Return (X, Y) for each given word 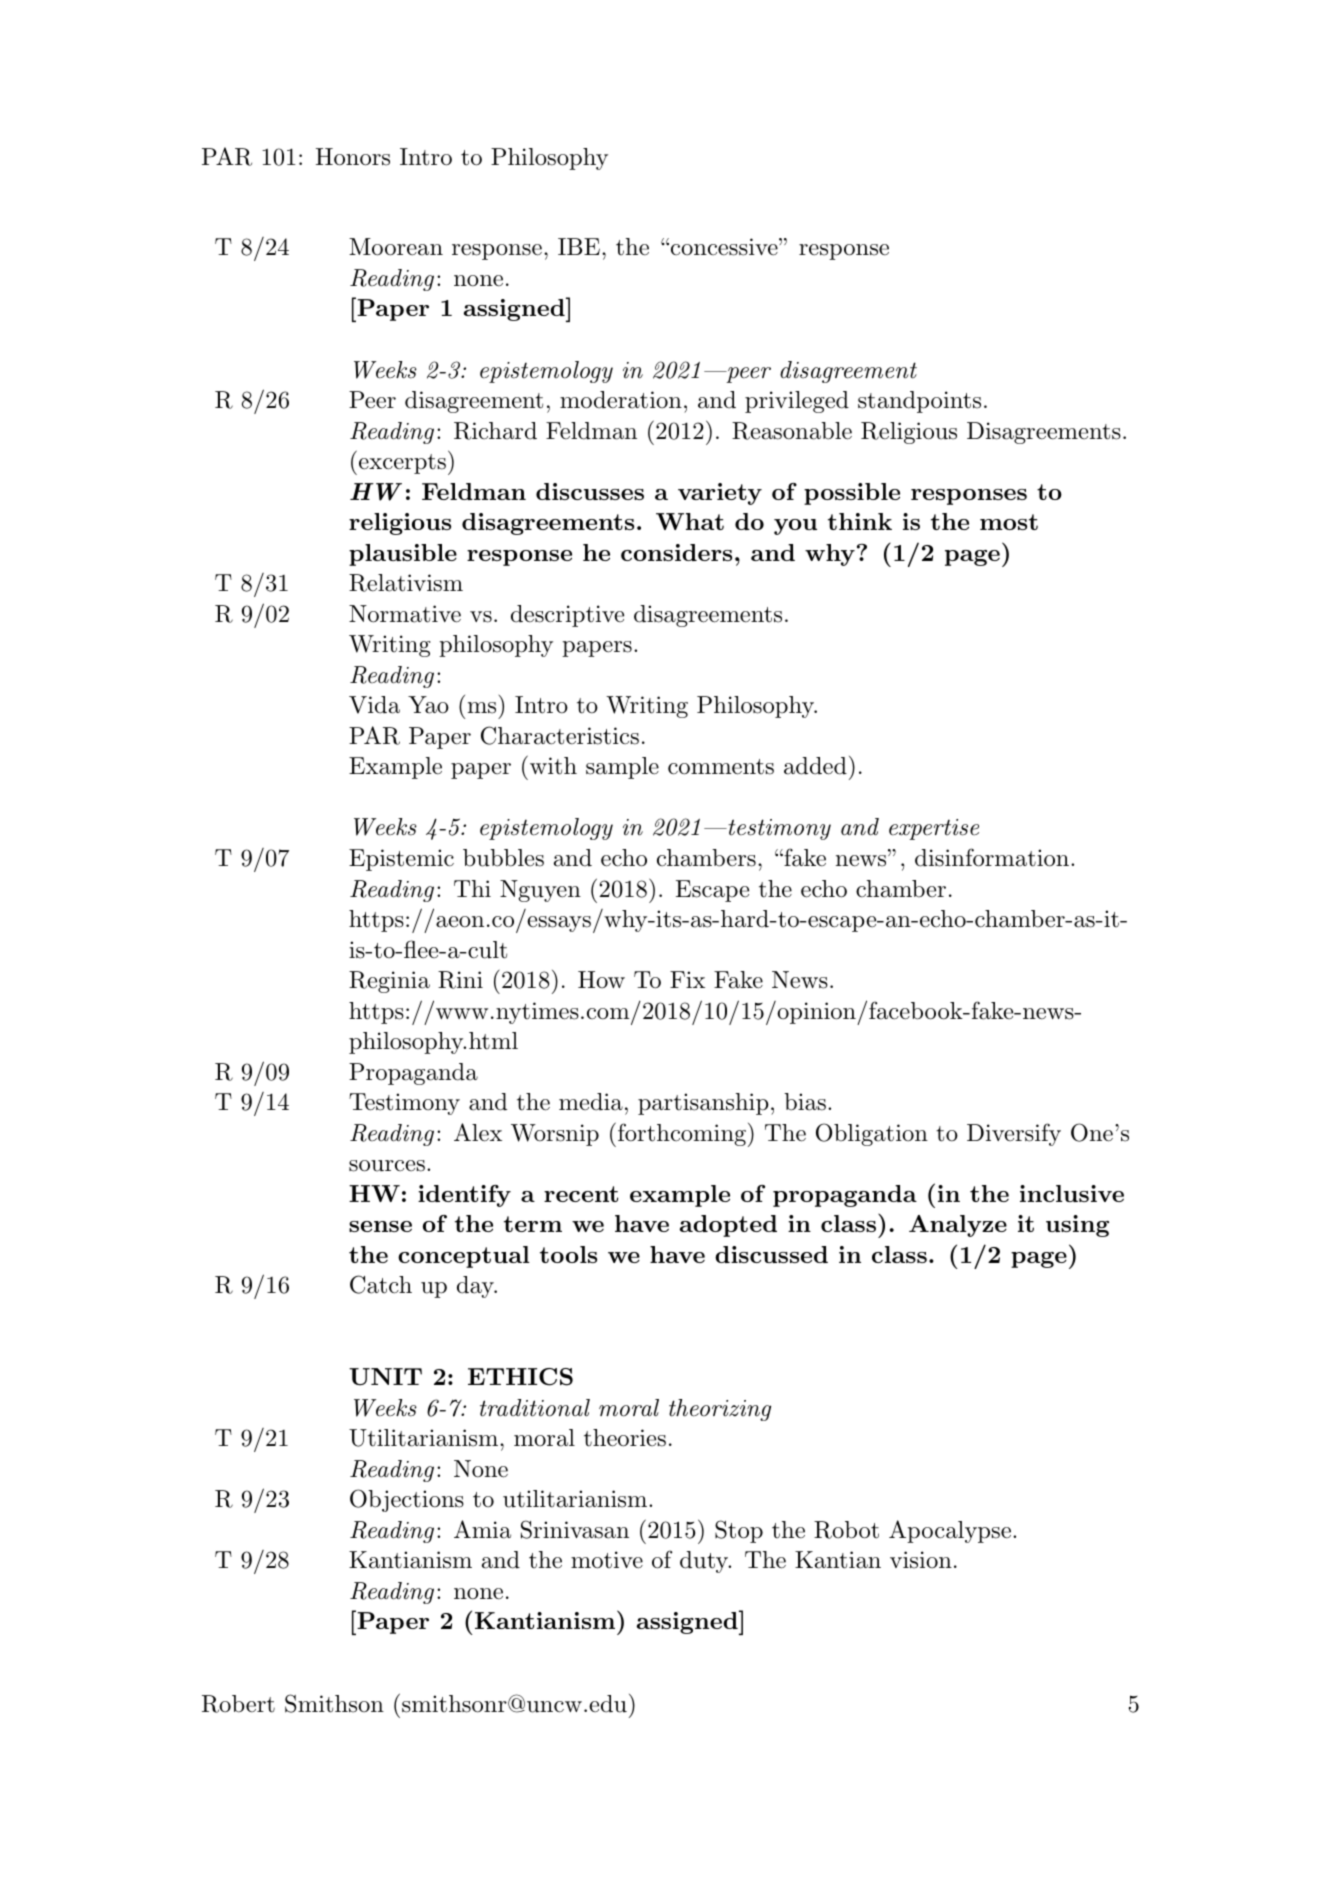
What (690, 521)
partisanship (703, 1104)
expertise (934, 829)
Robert (238, 1704)
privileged (797, 402)
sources (387, 1166)
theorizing (720, 1410)
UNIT (385, 1377)
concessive (724, 247)
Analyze (958, 1226)
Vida (374, 705)
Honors (353, 157)
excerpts (402, 464)
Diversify (1014, 1134)
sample (622, 768)
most (1009, 522)
